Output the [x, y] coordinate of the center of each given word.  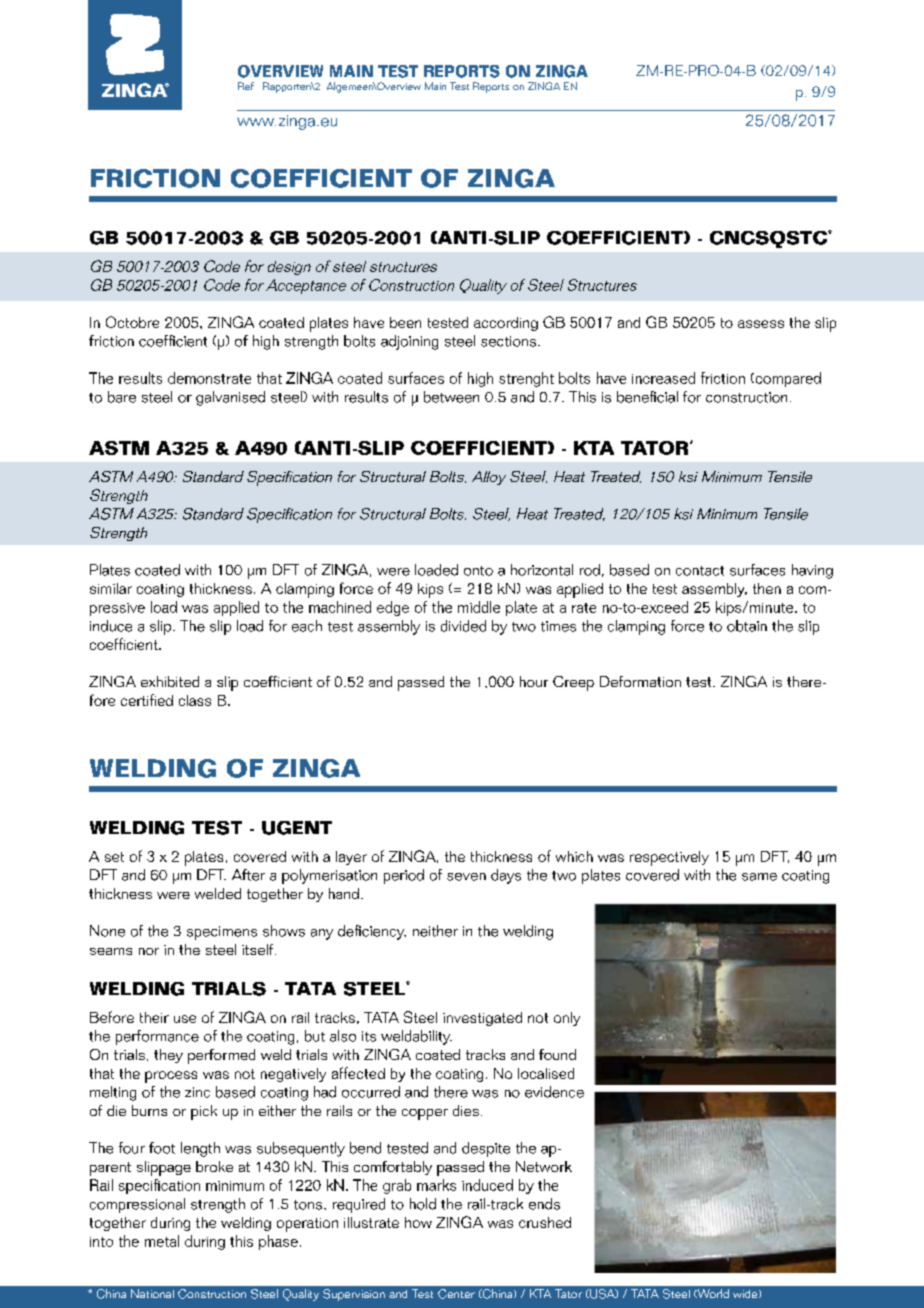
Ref [246, 86]
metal [162, 1241]
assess [761, 324]
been [405, 322]
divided [463, 626]
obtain [747, 626]
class [195, 700]
